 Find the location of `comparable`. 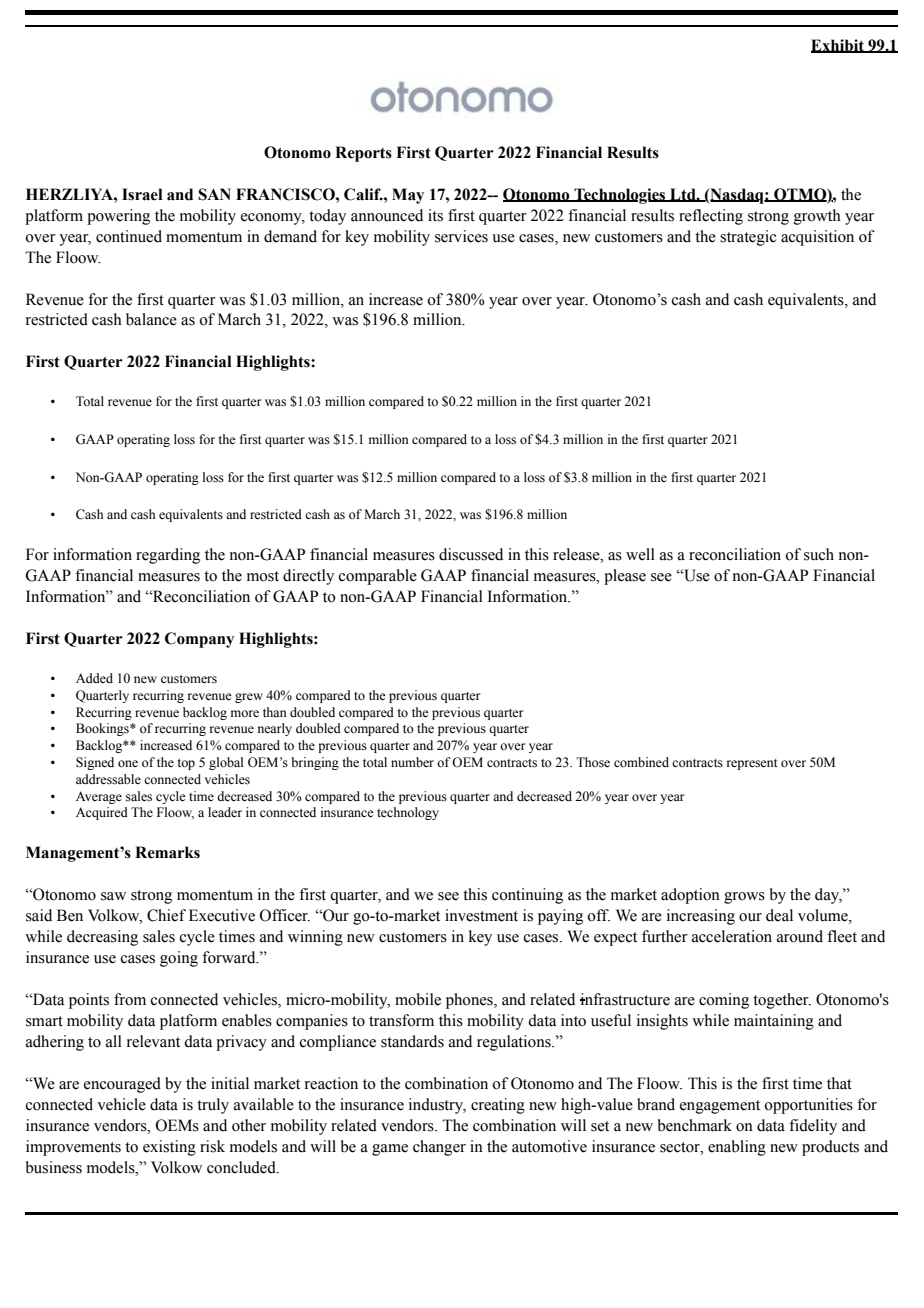

comparable is located at coordinates (378, 577).
